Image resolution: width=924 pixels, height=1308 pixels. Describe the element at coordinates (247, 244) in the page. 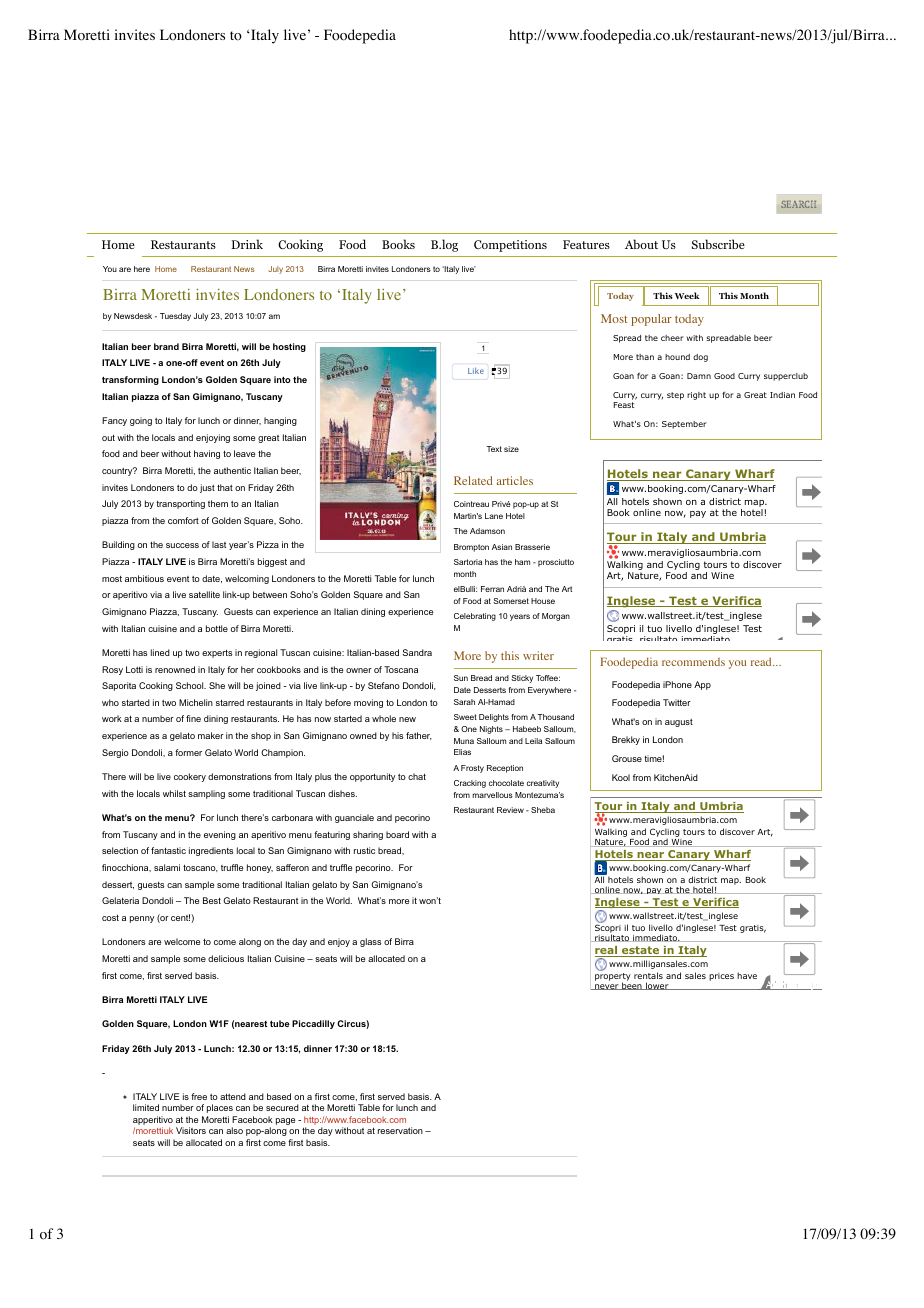

I see `Drink` at that location.
